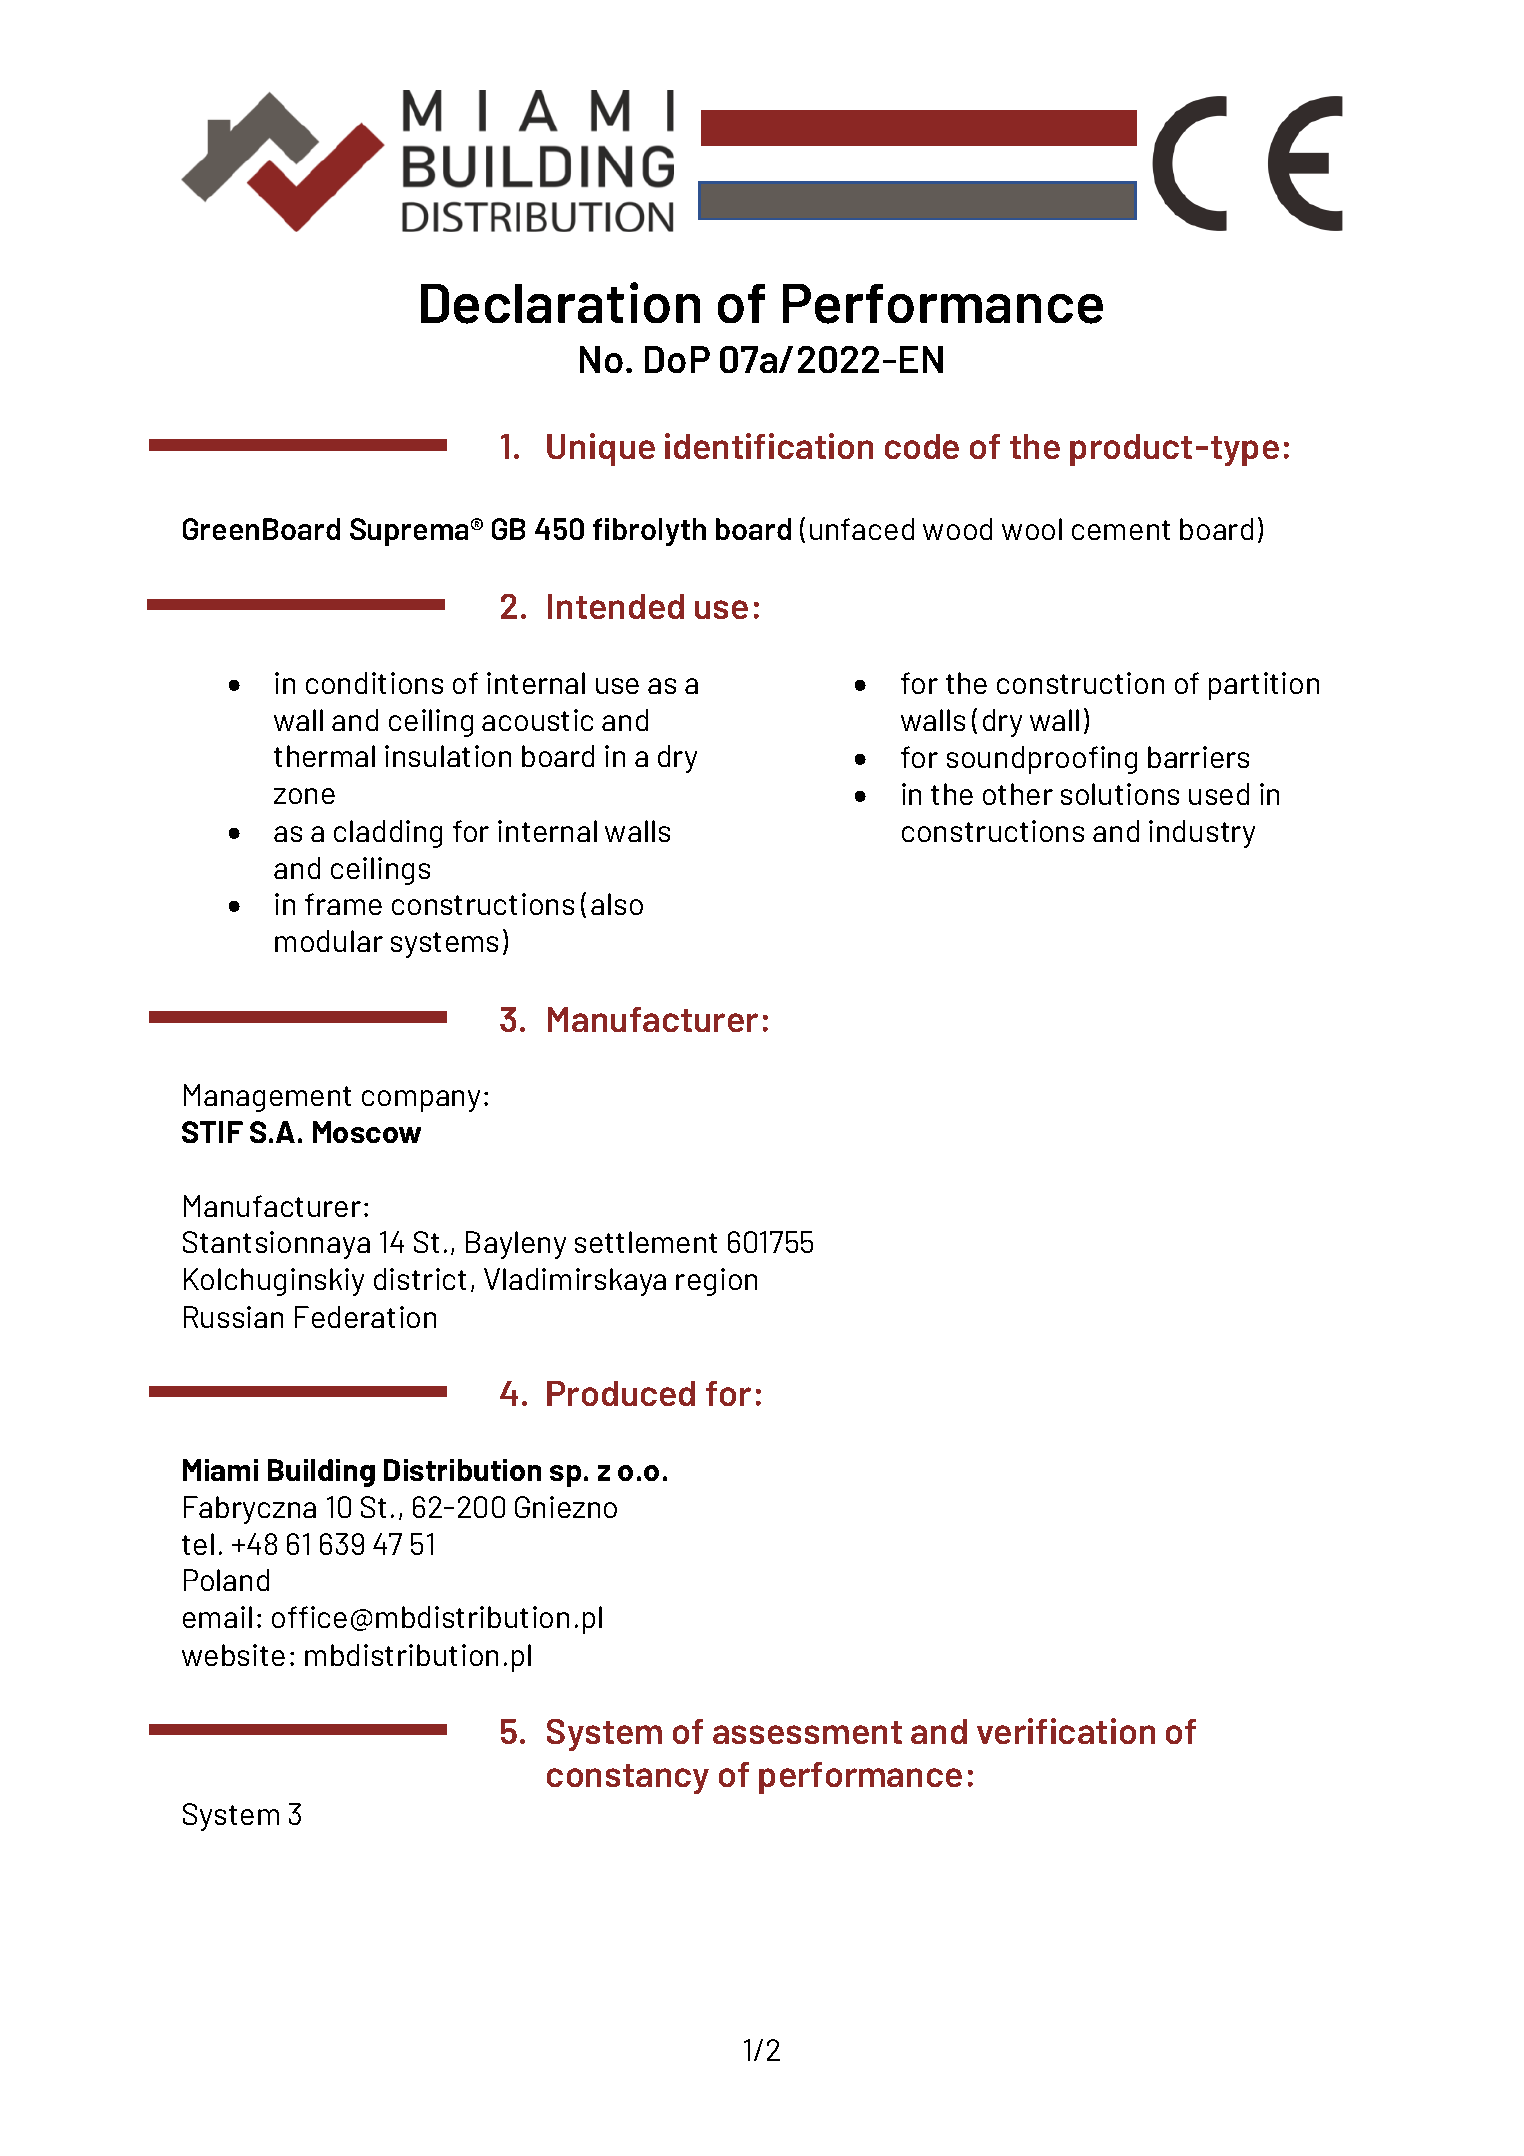  Describe the element at coordinates (769, 446) in the image. I see `identification` at that location.
